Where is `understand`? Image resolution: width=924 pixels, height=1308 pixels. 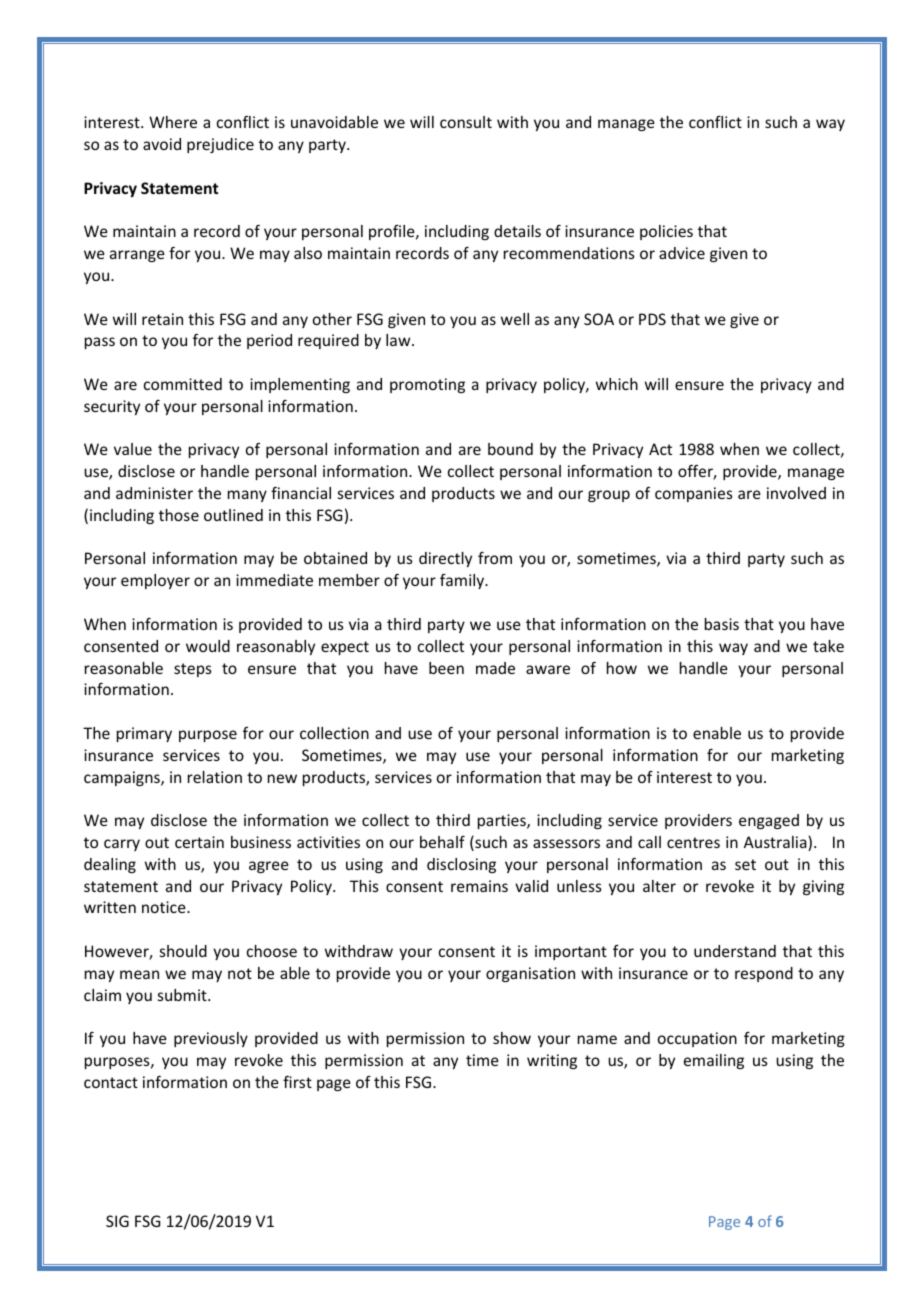
understand is located at coordinates (735, 951).
